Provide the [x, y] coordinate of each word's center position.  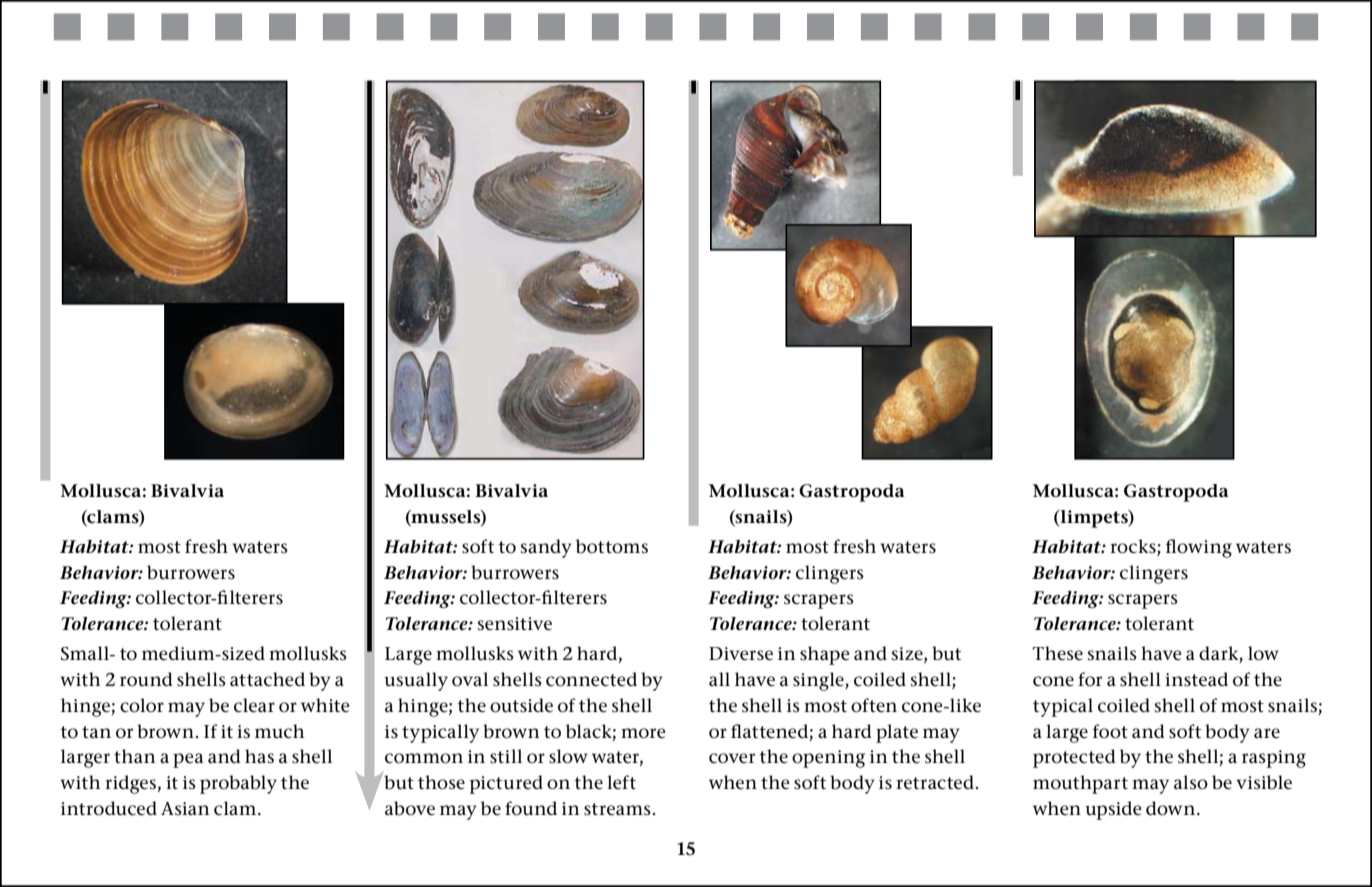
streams [617, 809]
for [1090, 679]
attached [267, 679]
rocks [1134, 547]
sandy [546, 548]
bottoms [612, 546]
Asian [185, 809]
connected [591, 679]
